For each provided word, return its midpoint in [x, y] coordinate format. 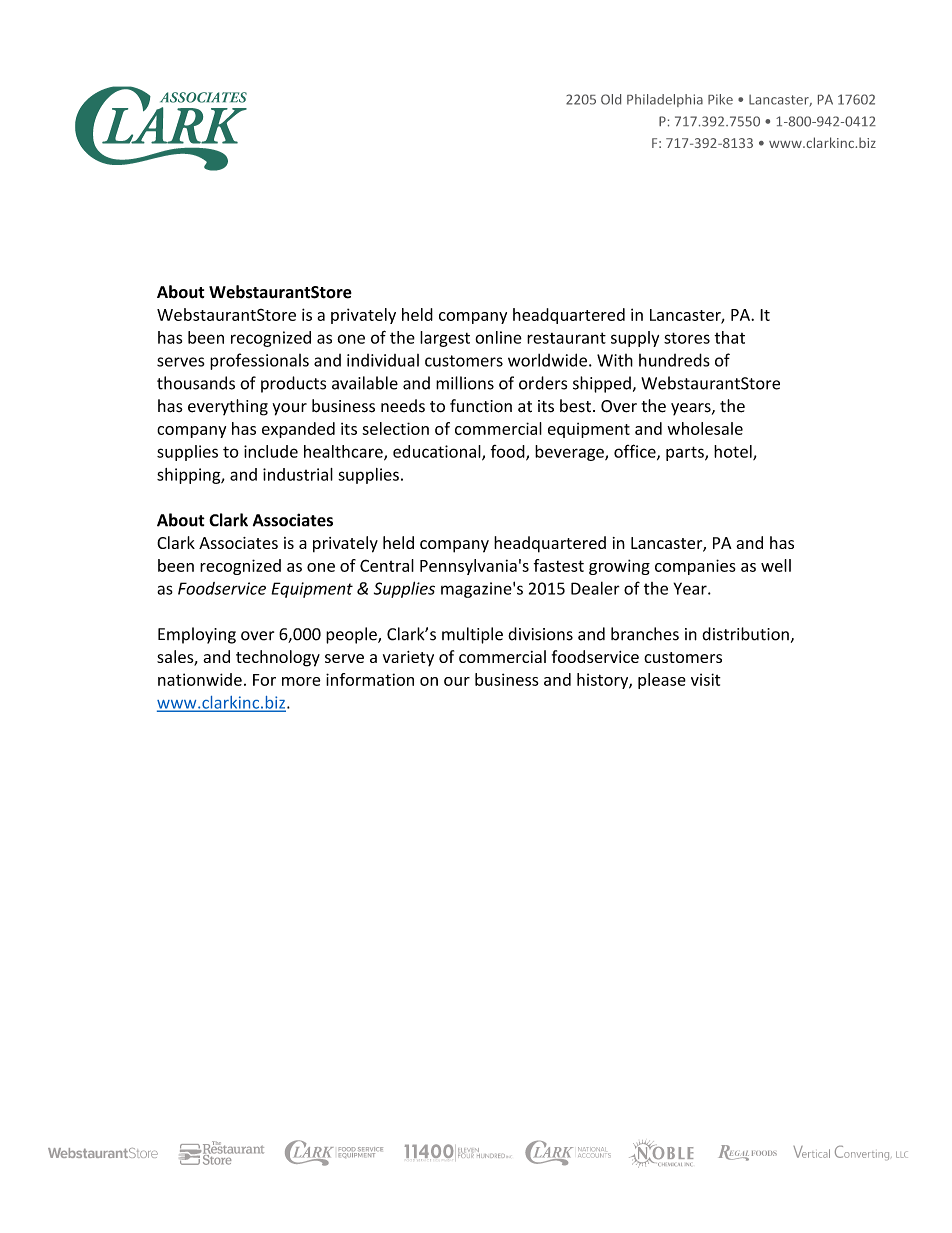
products [293, 384]
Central [387, 565]
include [271, 451]
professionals [259, 361]
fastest [558, 565]
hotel [734, 452]
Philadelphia [665, 100]
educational [438, 452]
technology [278, 658]
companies [695, 567]
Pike [720, 99]
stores [687, 338]
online [498, 337]
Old [611, 99]
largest [445, 339]
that [729, 337]
